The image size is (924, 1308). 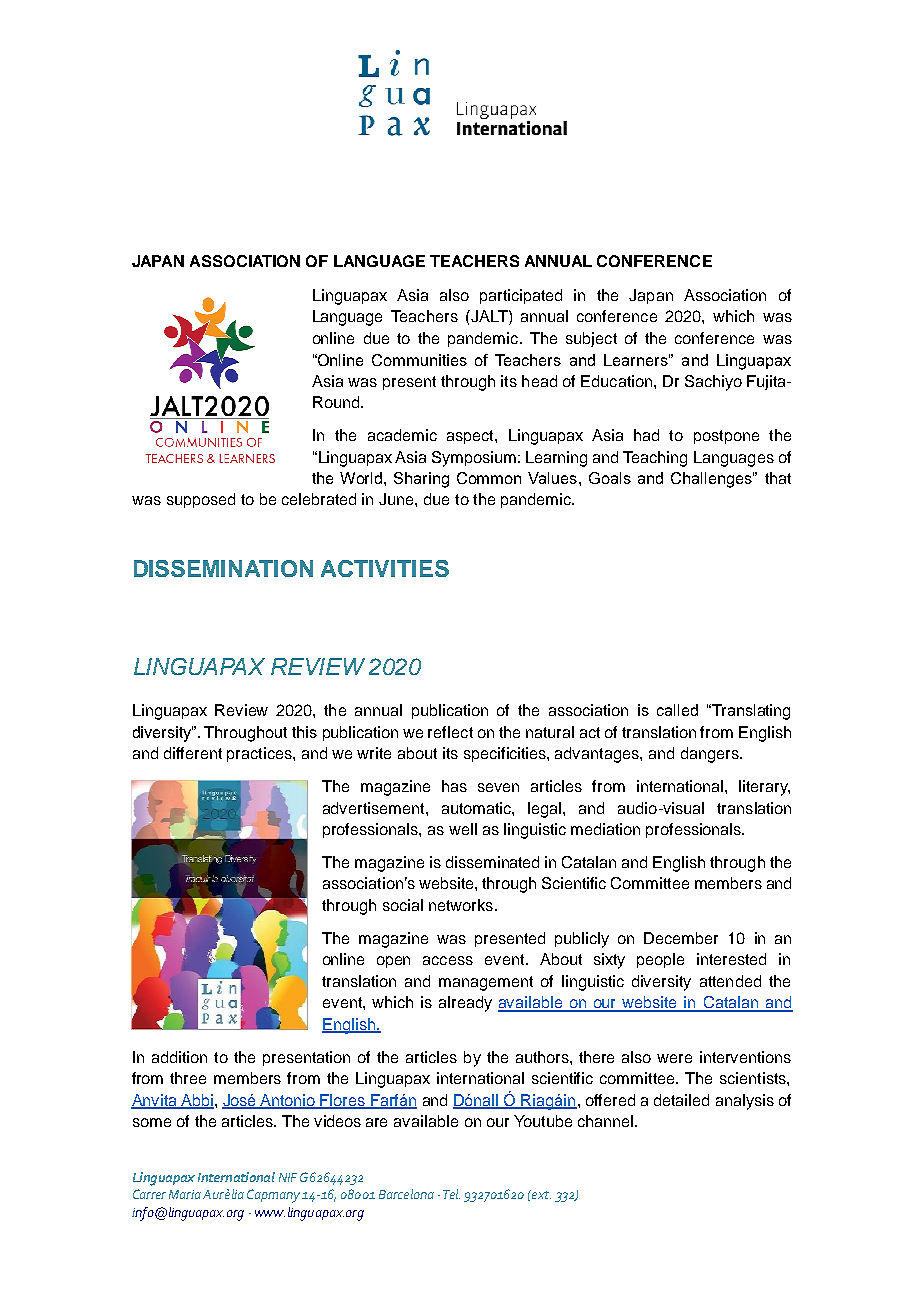 What do you see at coordinates (711, 755) in the page?
I see `dangers` at bounding box center [711, 755].
